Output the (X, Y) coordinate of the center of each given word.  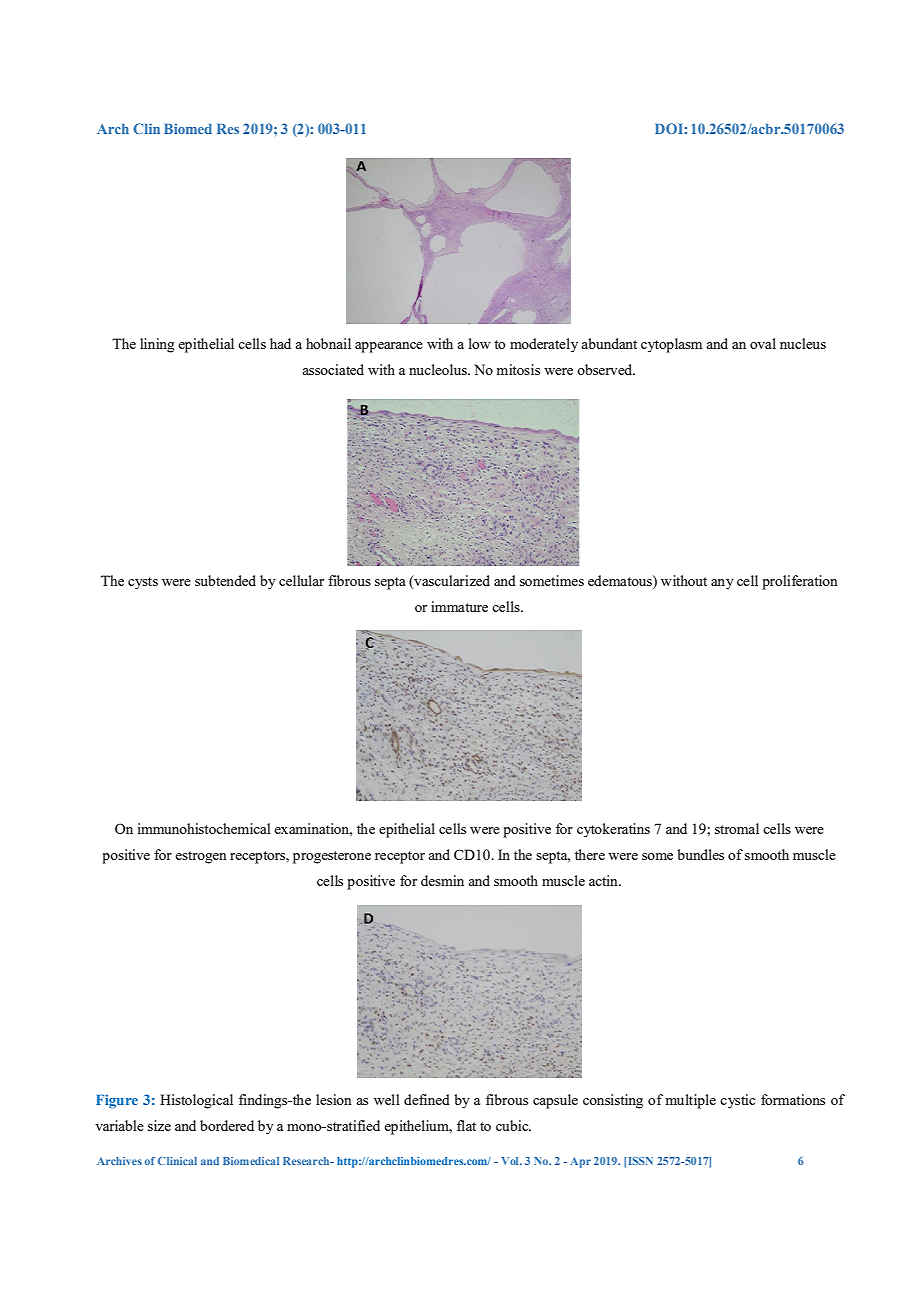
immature (459, 606)
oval (763, 343)
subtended (225, 580)
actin (604, 880)
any (722, 584)
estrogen (201, 857)
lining (157, 345)
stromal (737, 828)
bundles (700, 854)
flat (466, 1125)
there (590, 854)
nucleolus (439, 369)
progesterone (332, 857)
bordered (227, 1125)
